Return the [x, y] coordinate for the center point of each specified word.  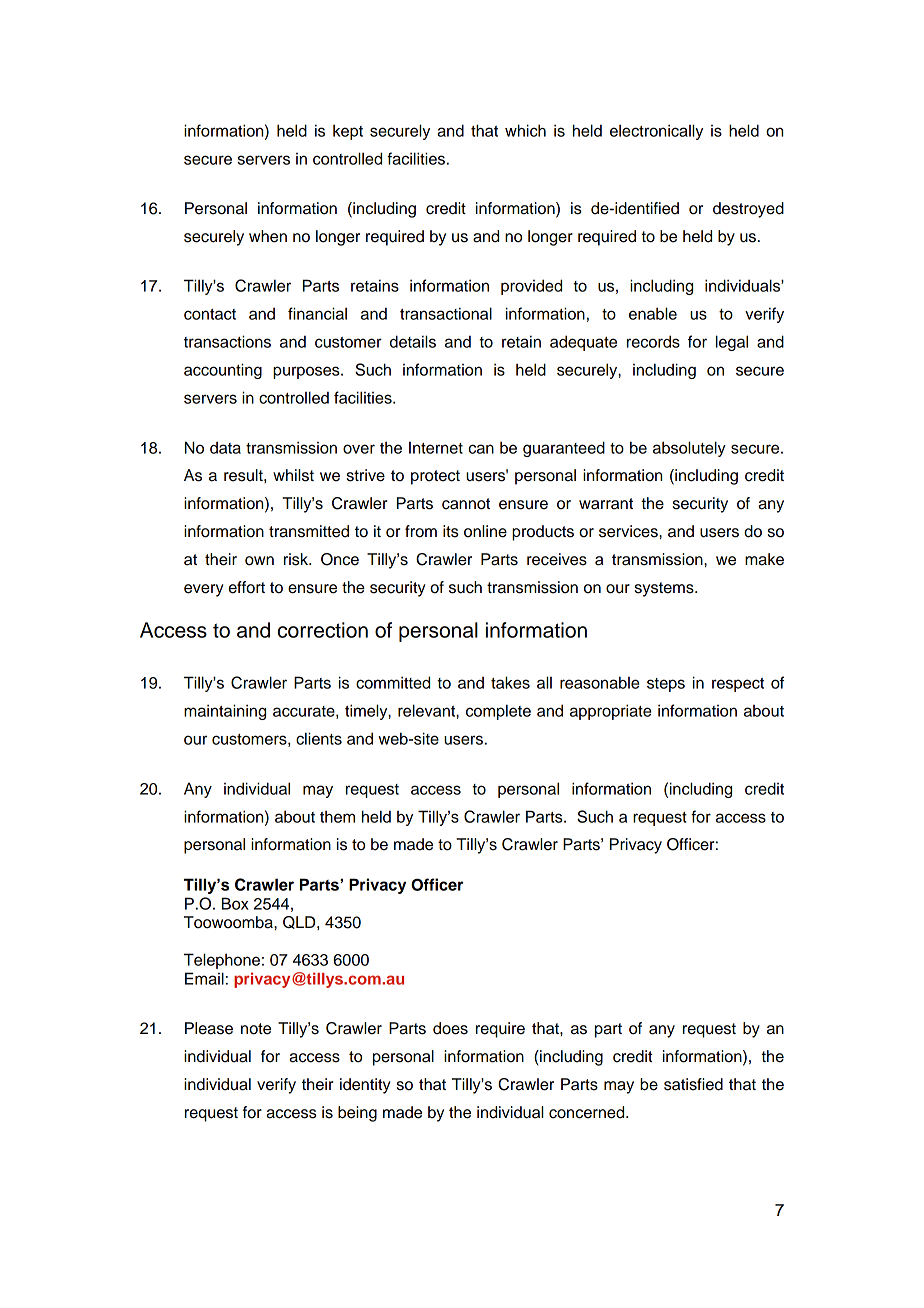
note [256, 1029]
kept [348, 132]
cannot [466, 504]
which [525, 130]
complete [498, 712]
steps [666, 685]
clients [319, 738]
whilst [293, 475]
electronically [656, 132]
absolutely [689, 449]
